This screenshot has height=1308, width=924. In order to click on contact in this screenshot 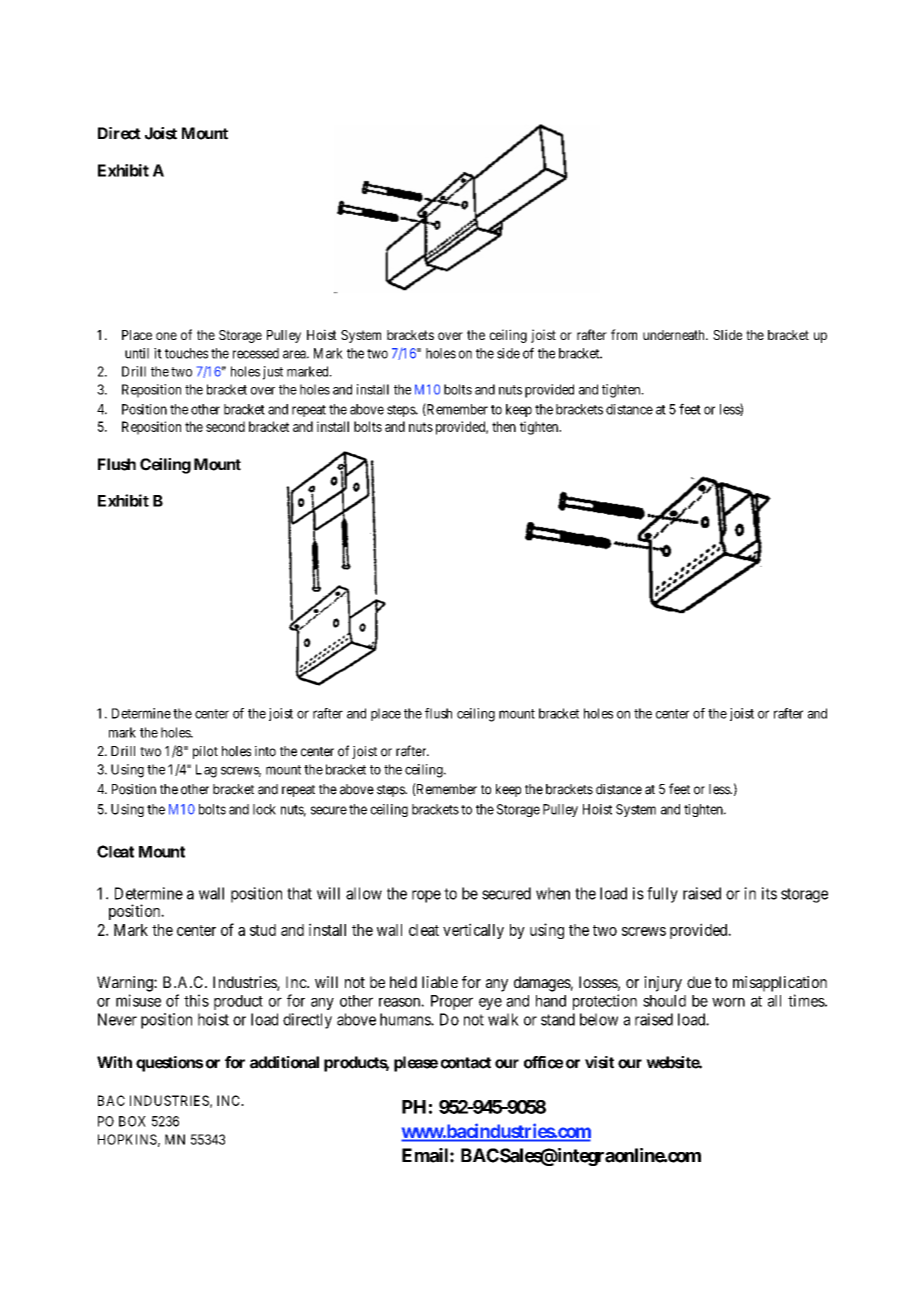, I will do `click(466, 1063)`.
